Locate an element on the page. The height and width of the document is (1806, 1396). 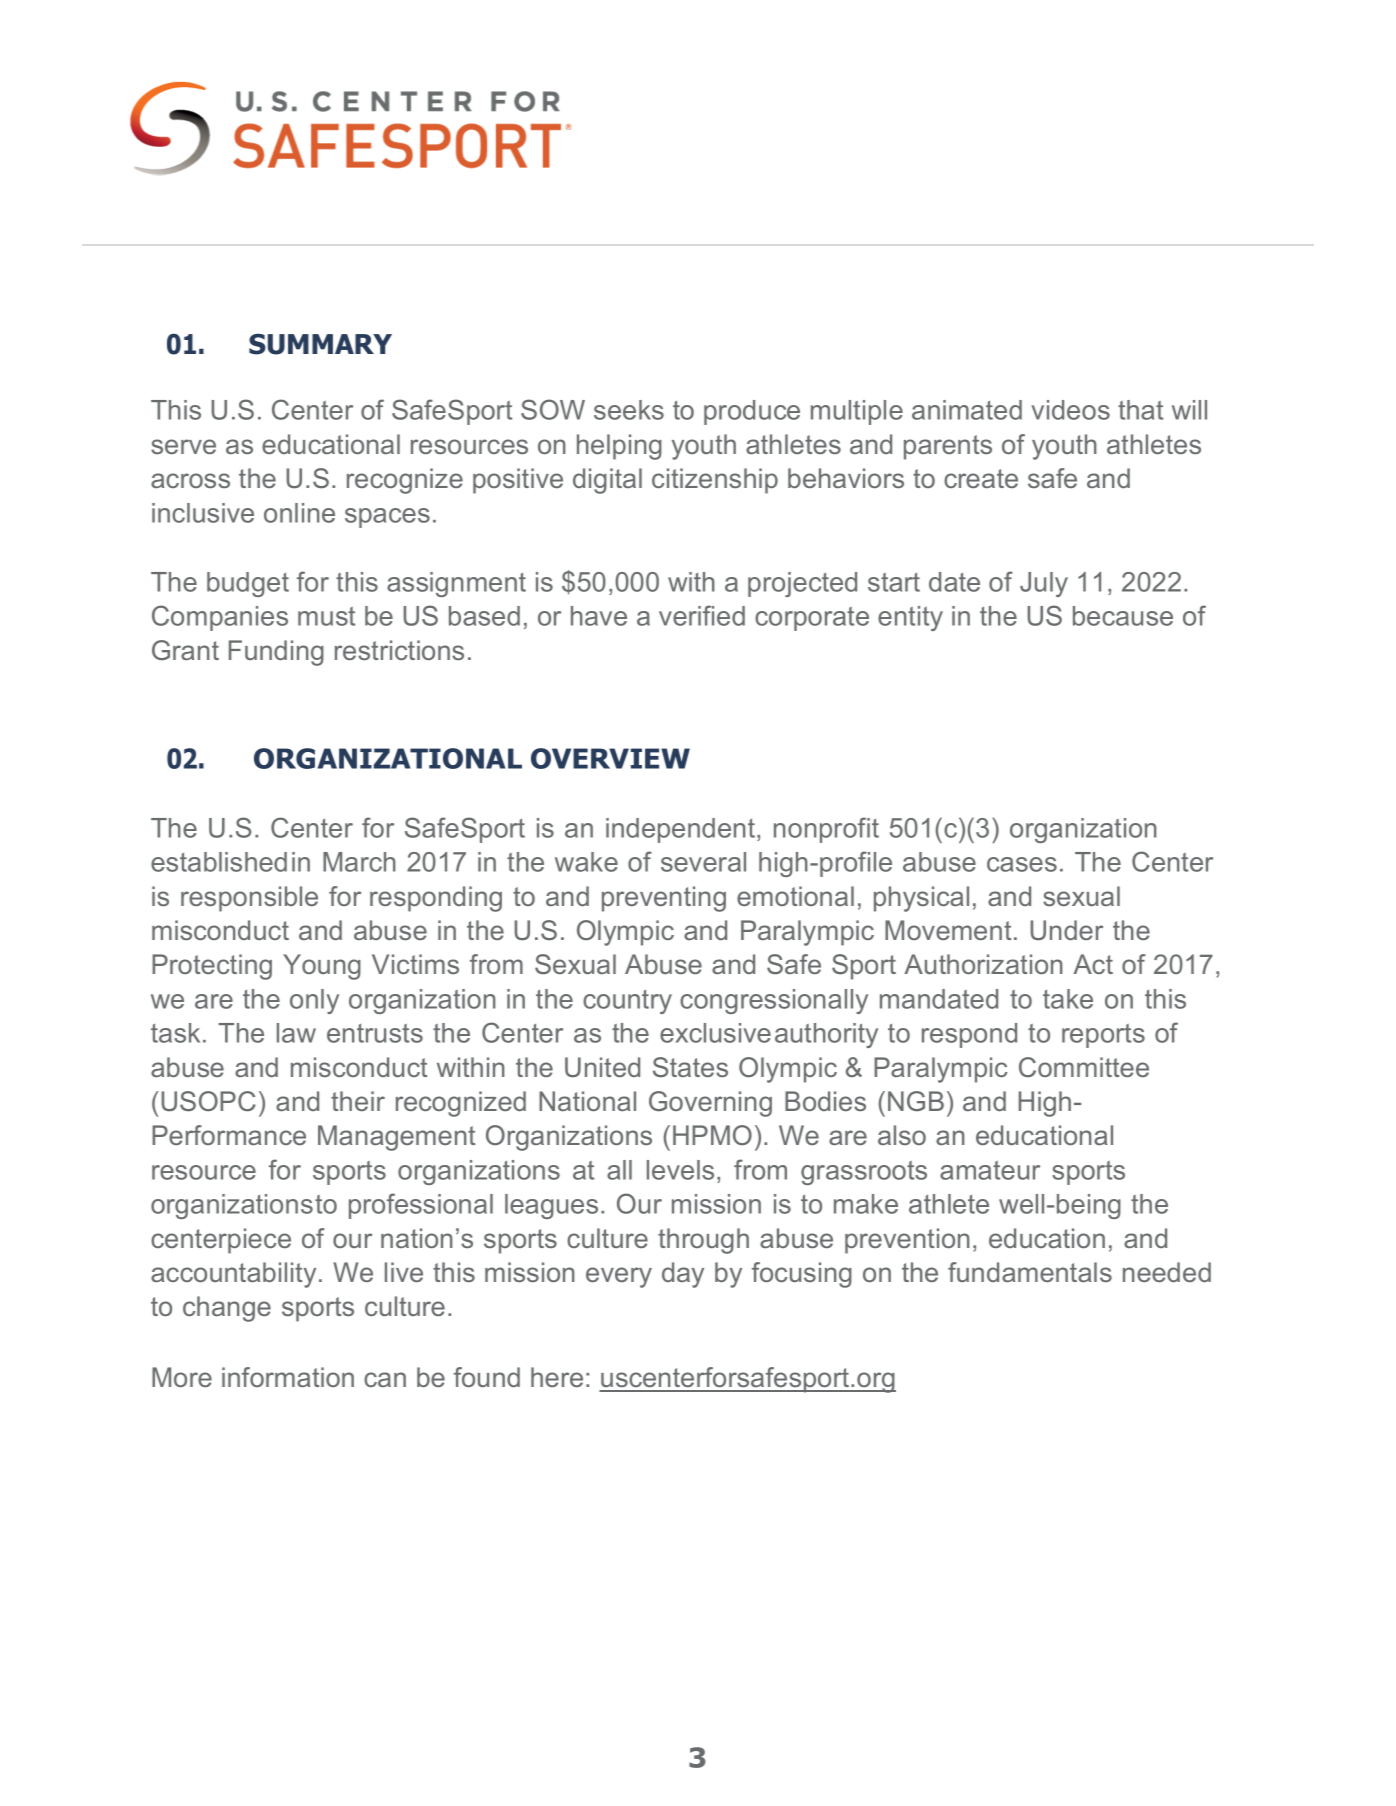
Governing is located at coordinates (710, 1104).
